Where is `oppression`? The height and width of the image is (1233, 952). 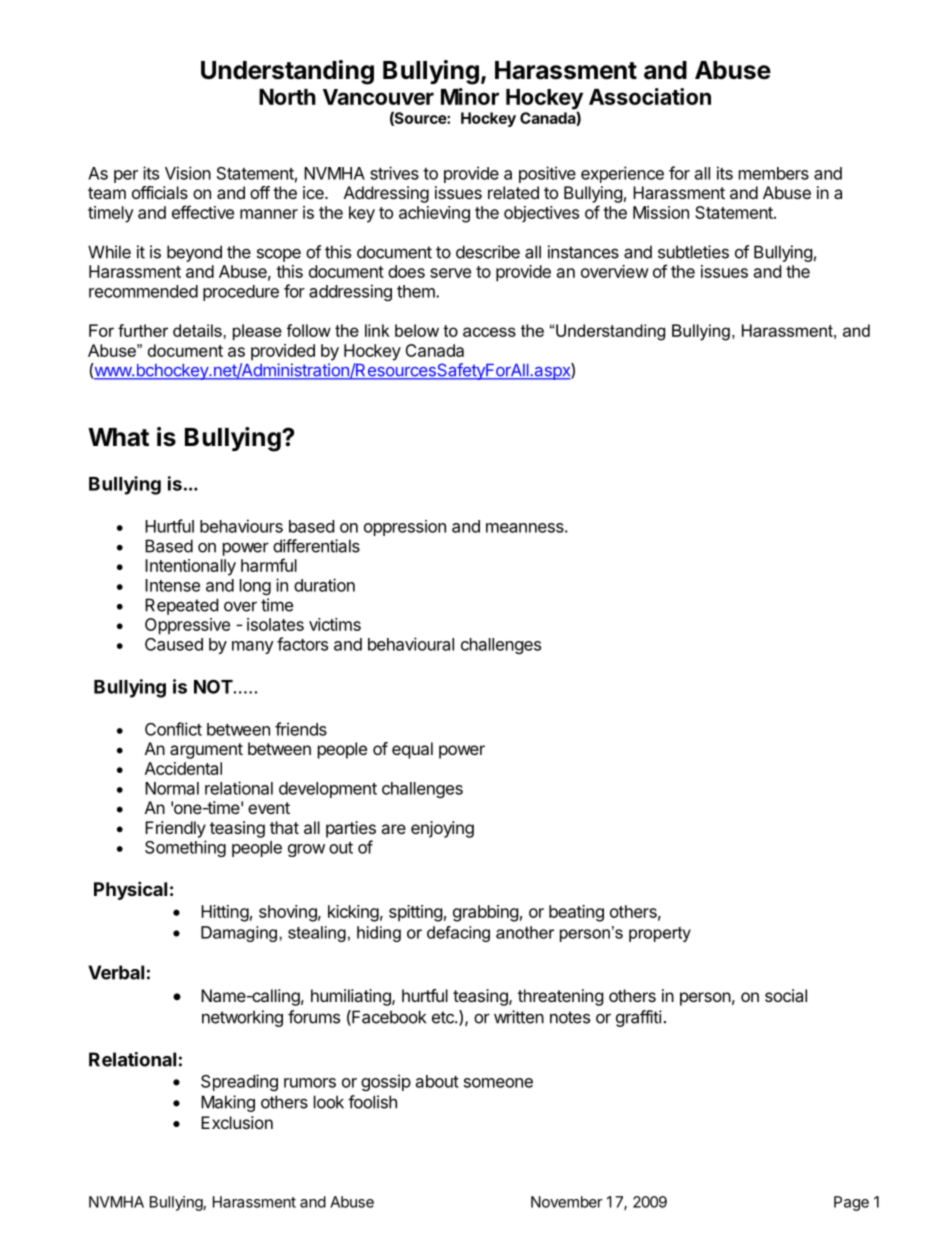
oppression is located at coordinates (405, 528).
